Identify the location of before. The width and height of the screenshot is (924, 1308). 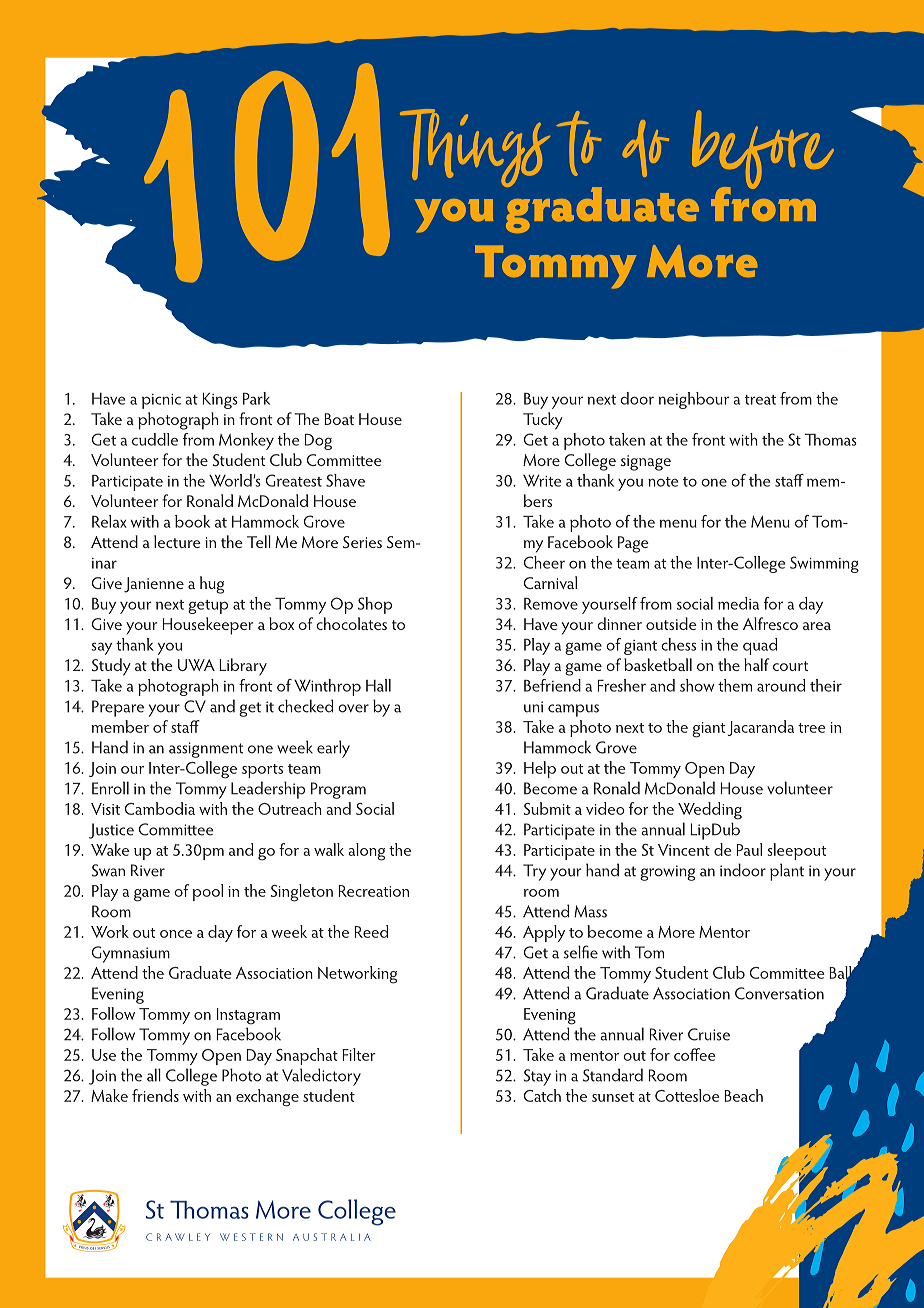
(763, 151).
